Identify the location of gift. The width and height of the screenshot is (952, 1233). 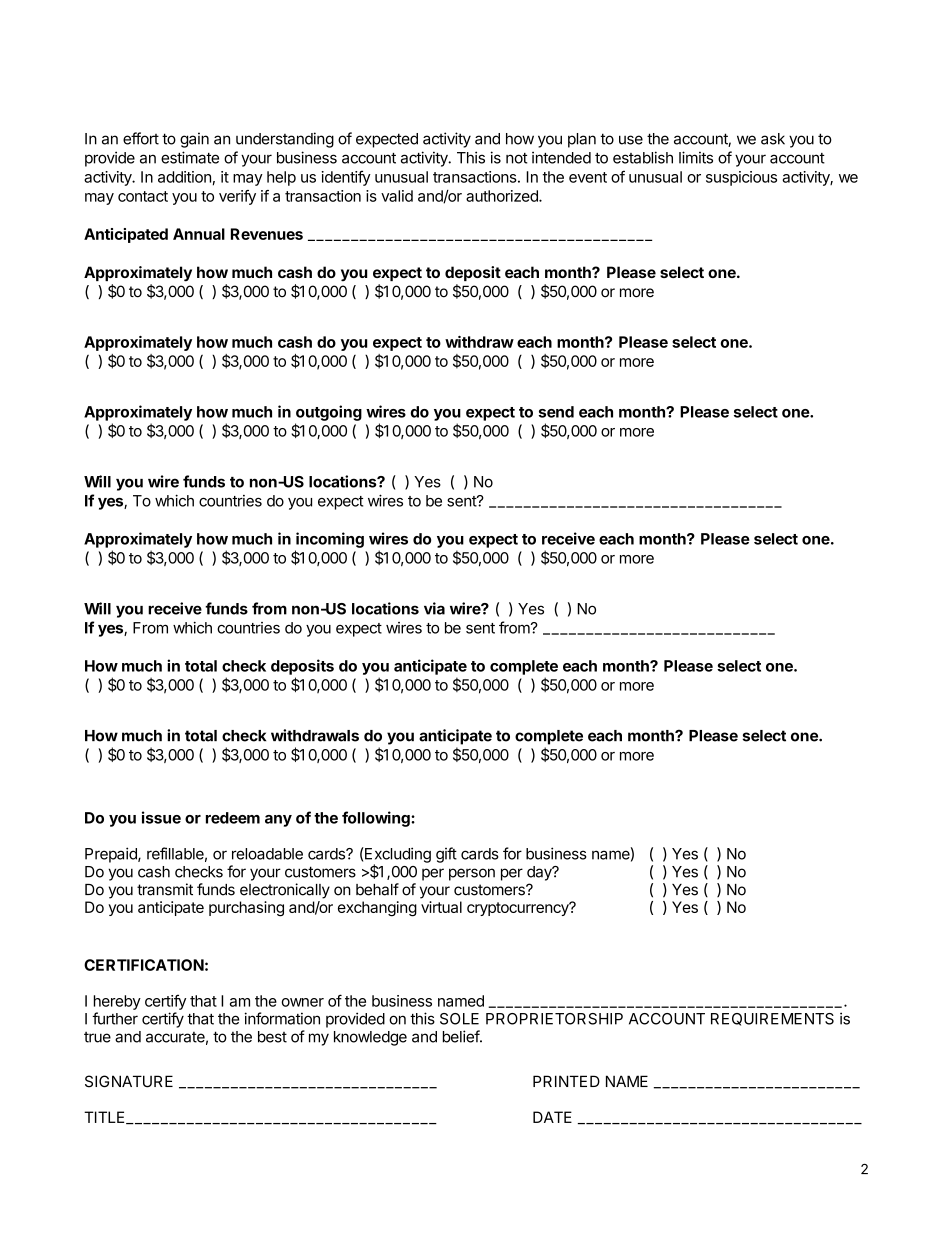
(446, 855).
